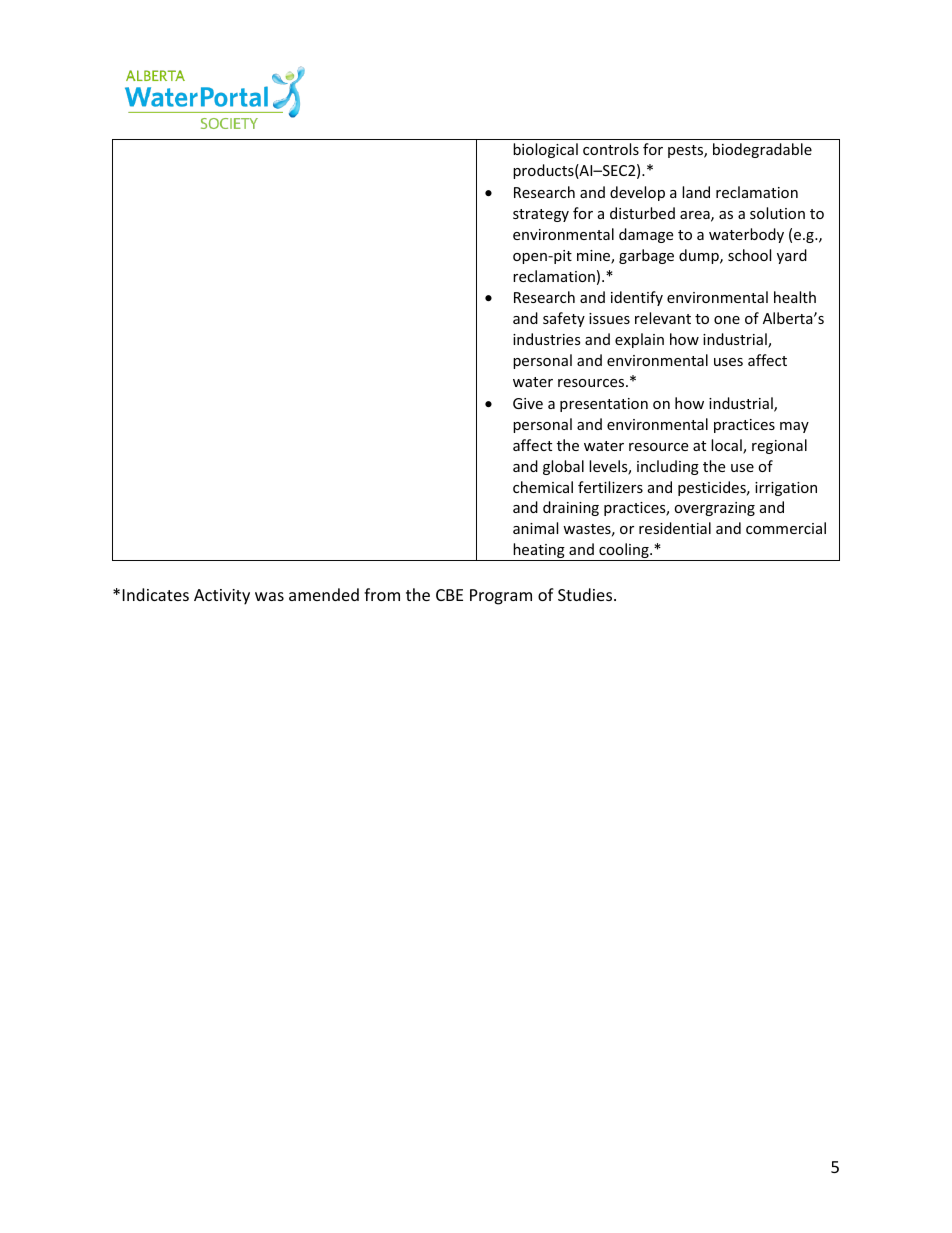 The image size is (952, 1233). I want to click on uses, so click(728, 362).
